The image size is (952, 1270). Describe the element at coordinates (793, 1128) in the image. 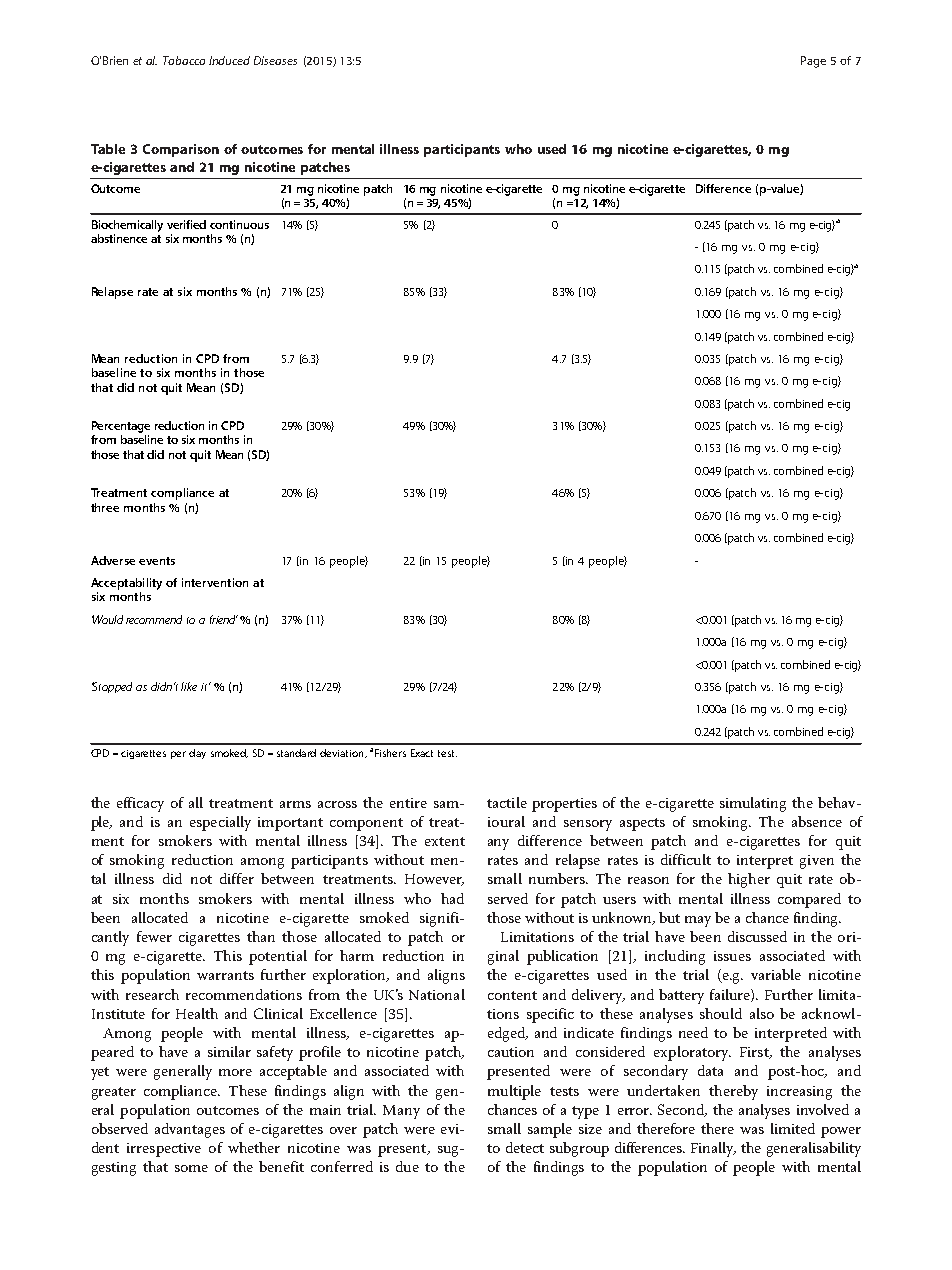

I see `limited` at that location.
